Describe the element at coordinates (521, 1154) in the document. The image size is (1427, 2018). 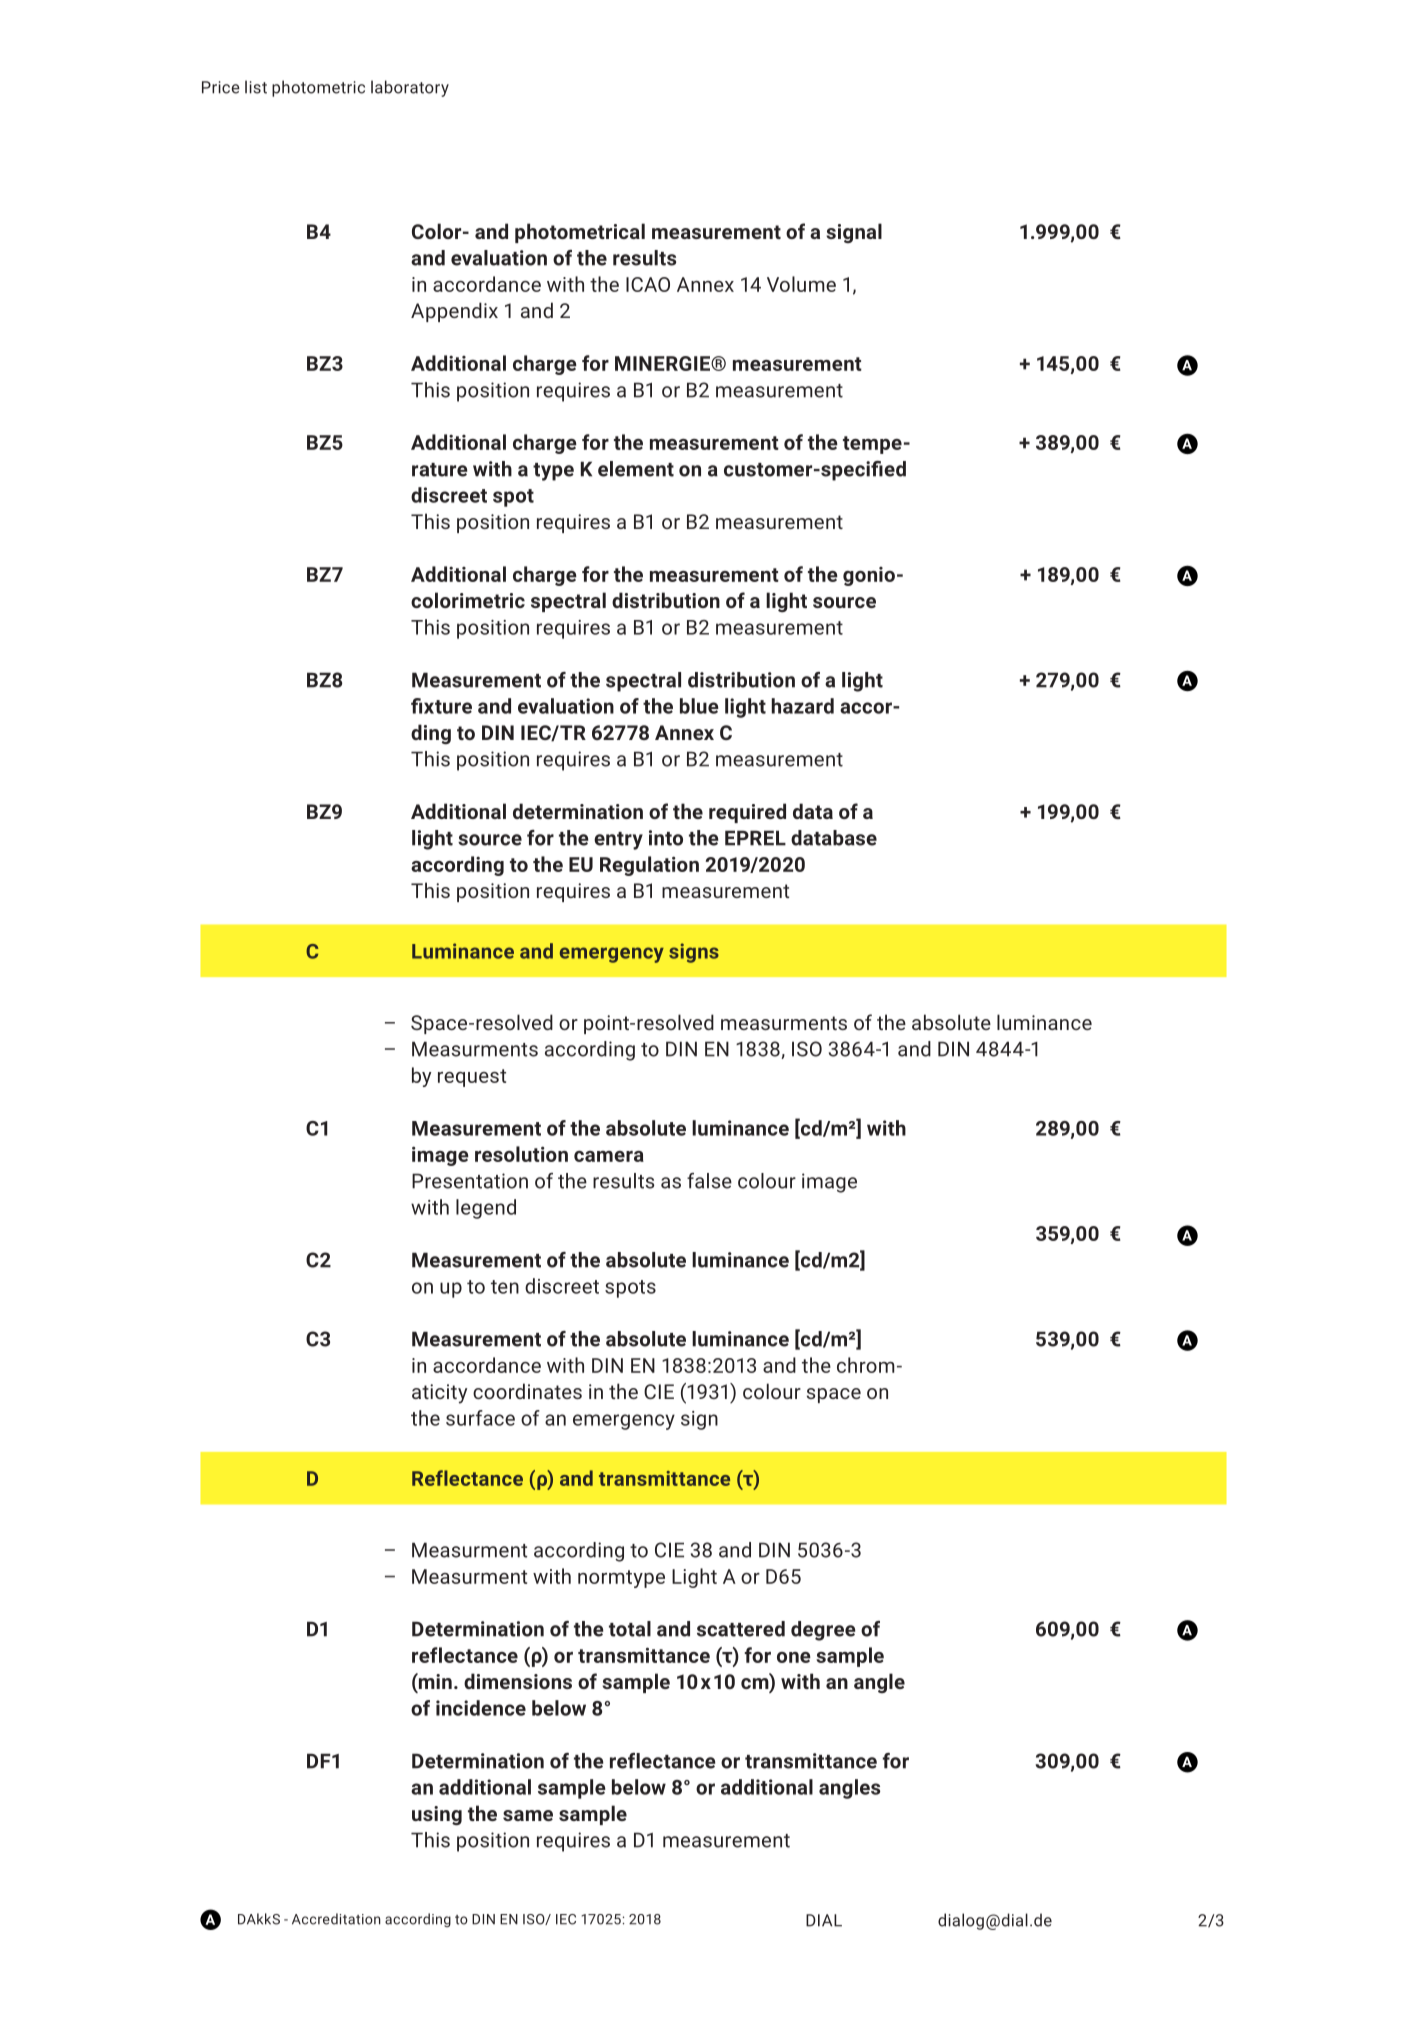
I see `resolution` at that location.
